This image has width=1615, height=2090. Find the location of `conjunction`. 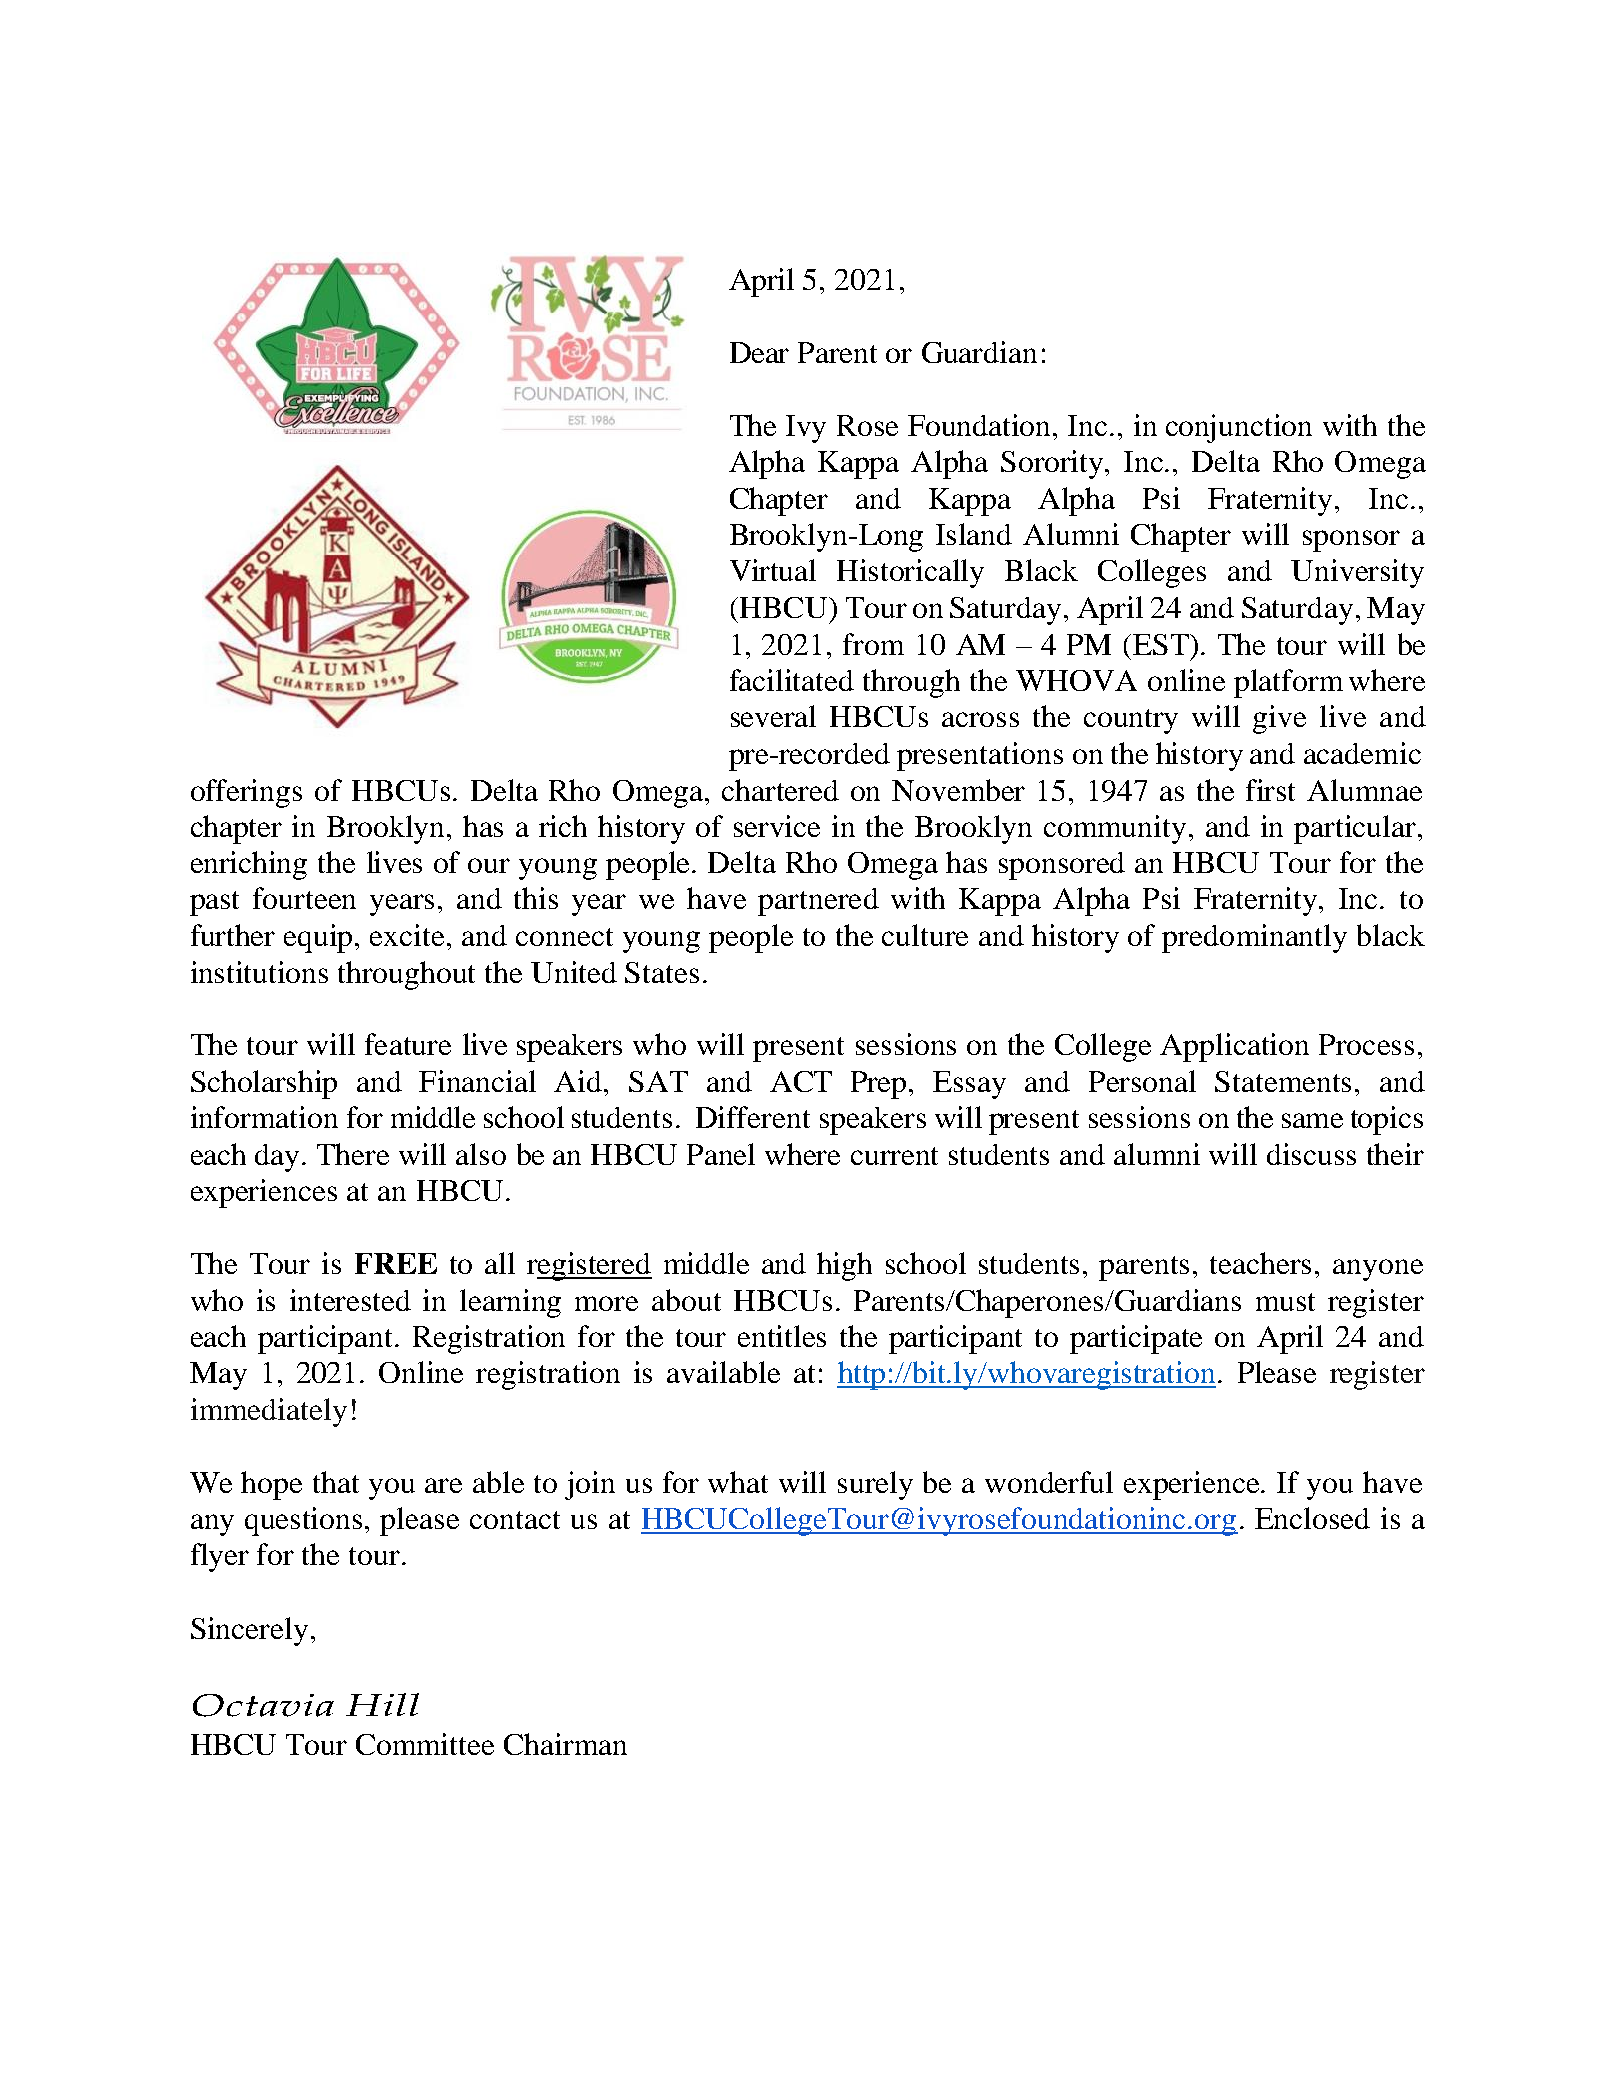

conjunction is located at coordinates (1239, 428).
